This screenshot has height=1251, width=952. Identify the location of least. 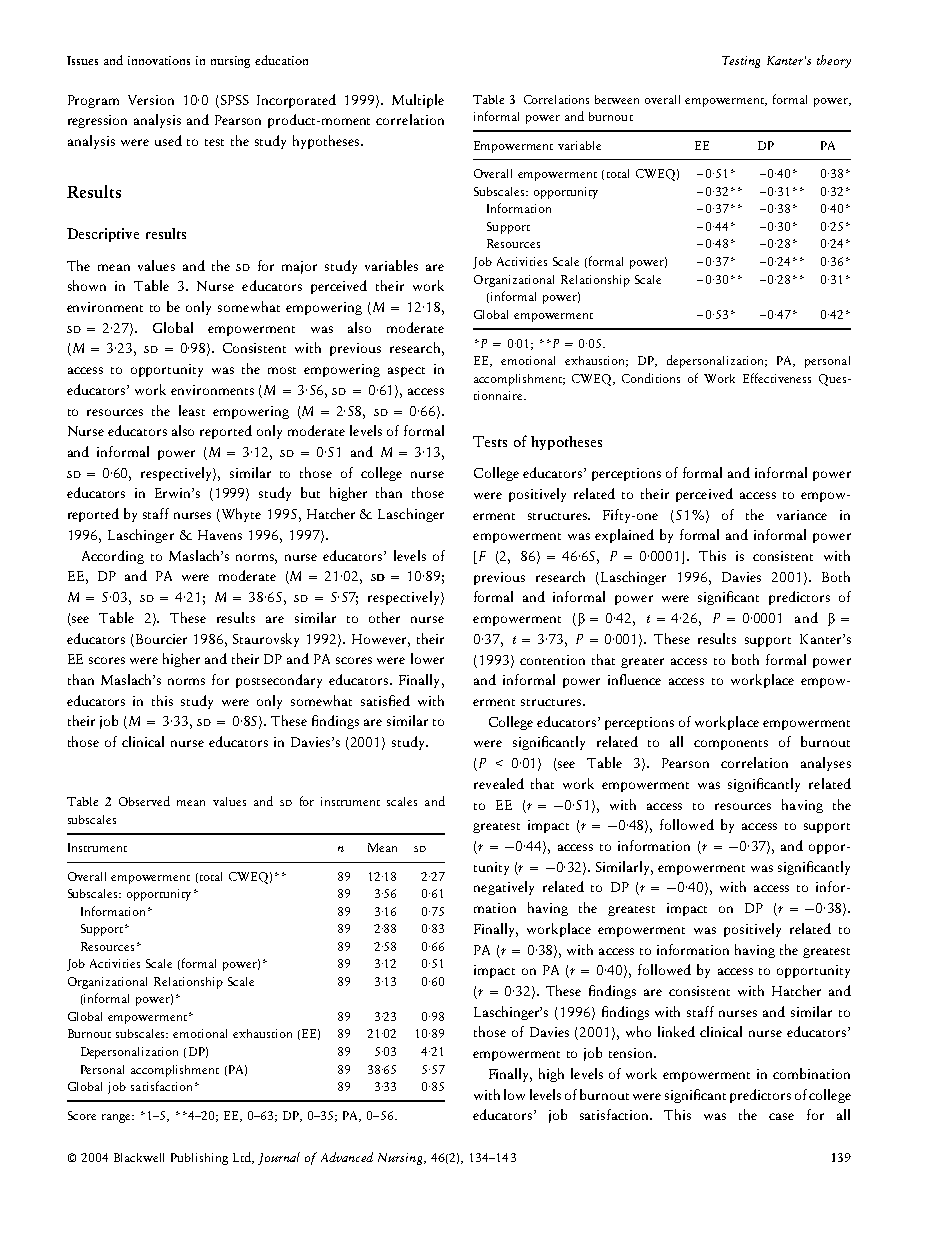
(192, 410).
